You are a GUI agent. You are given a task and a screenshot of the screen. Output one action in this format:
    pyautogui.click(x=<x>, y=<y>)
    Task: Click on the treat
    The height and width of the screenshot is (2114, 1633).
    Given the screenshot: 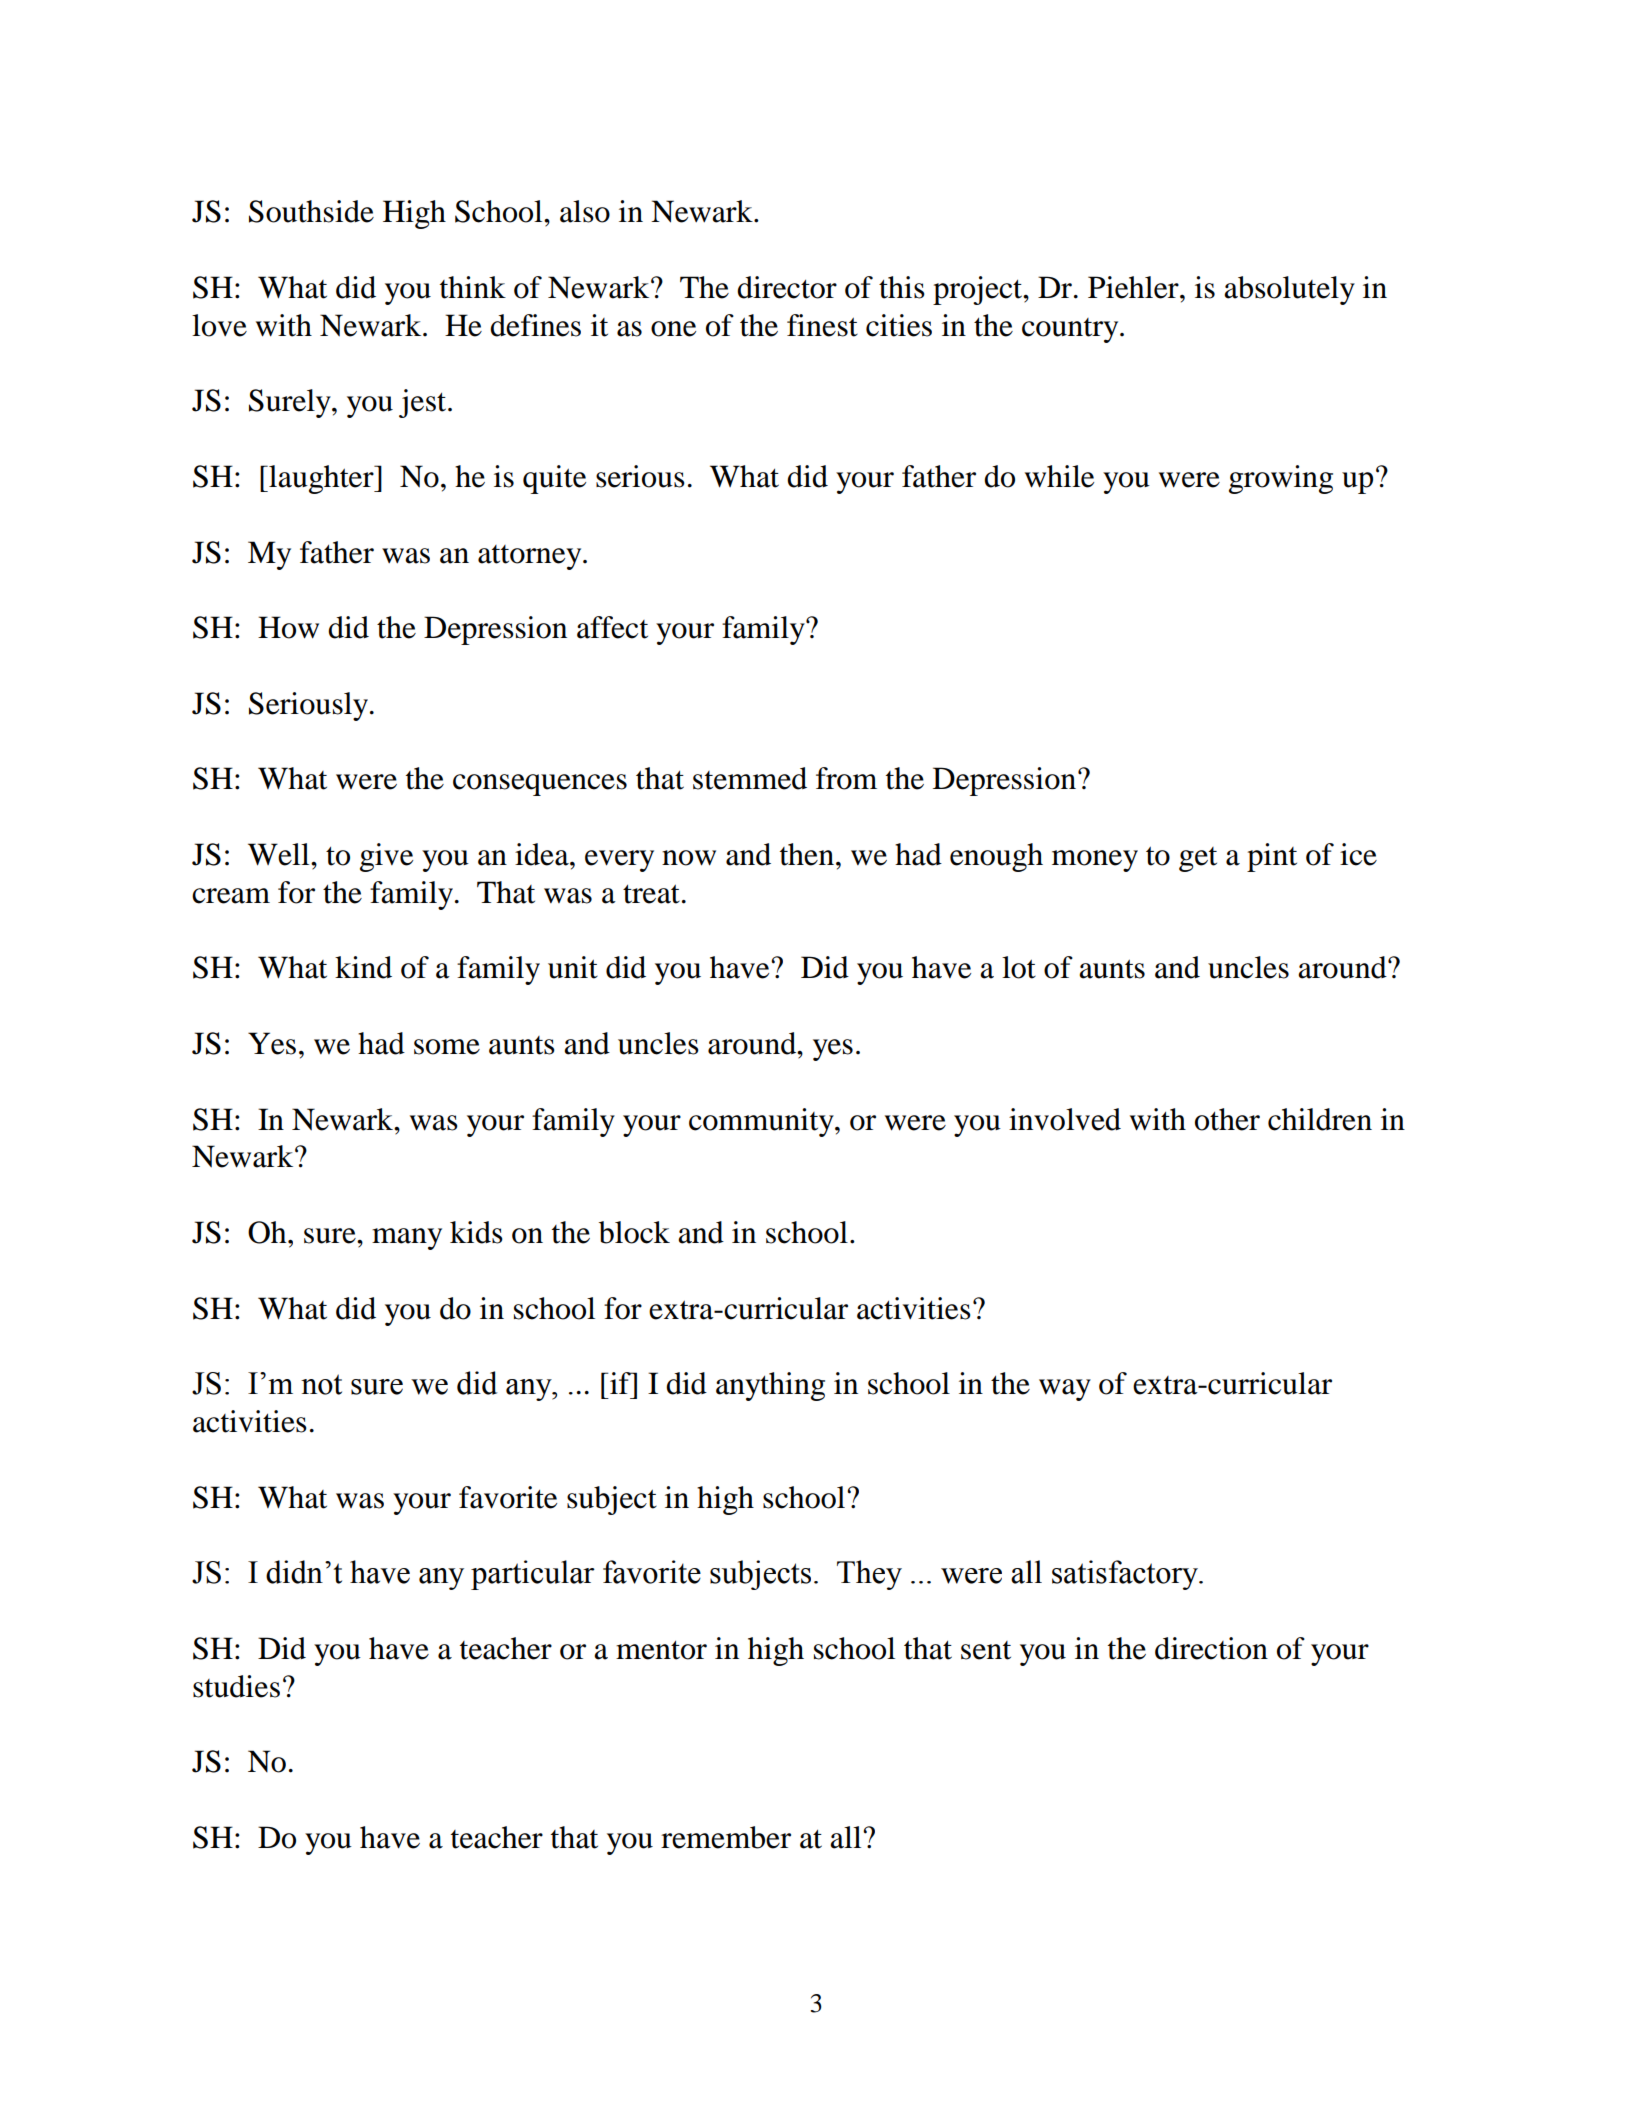 What is the action you would take?
    pyautogui.click(x=651, y=894)
